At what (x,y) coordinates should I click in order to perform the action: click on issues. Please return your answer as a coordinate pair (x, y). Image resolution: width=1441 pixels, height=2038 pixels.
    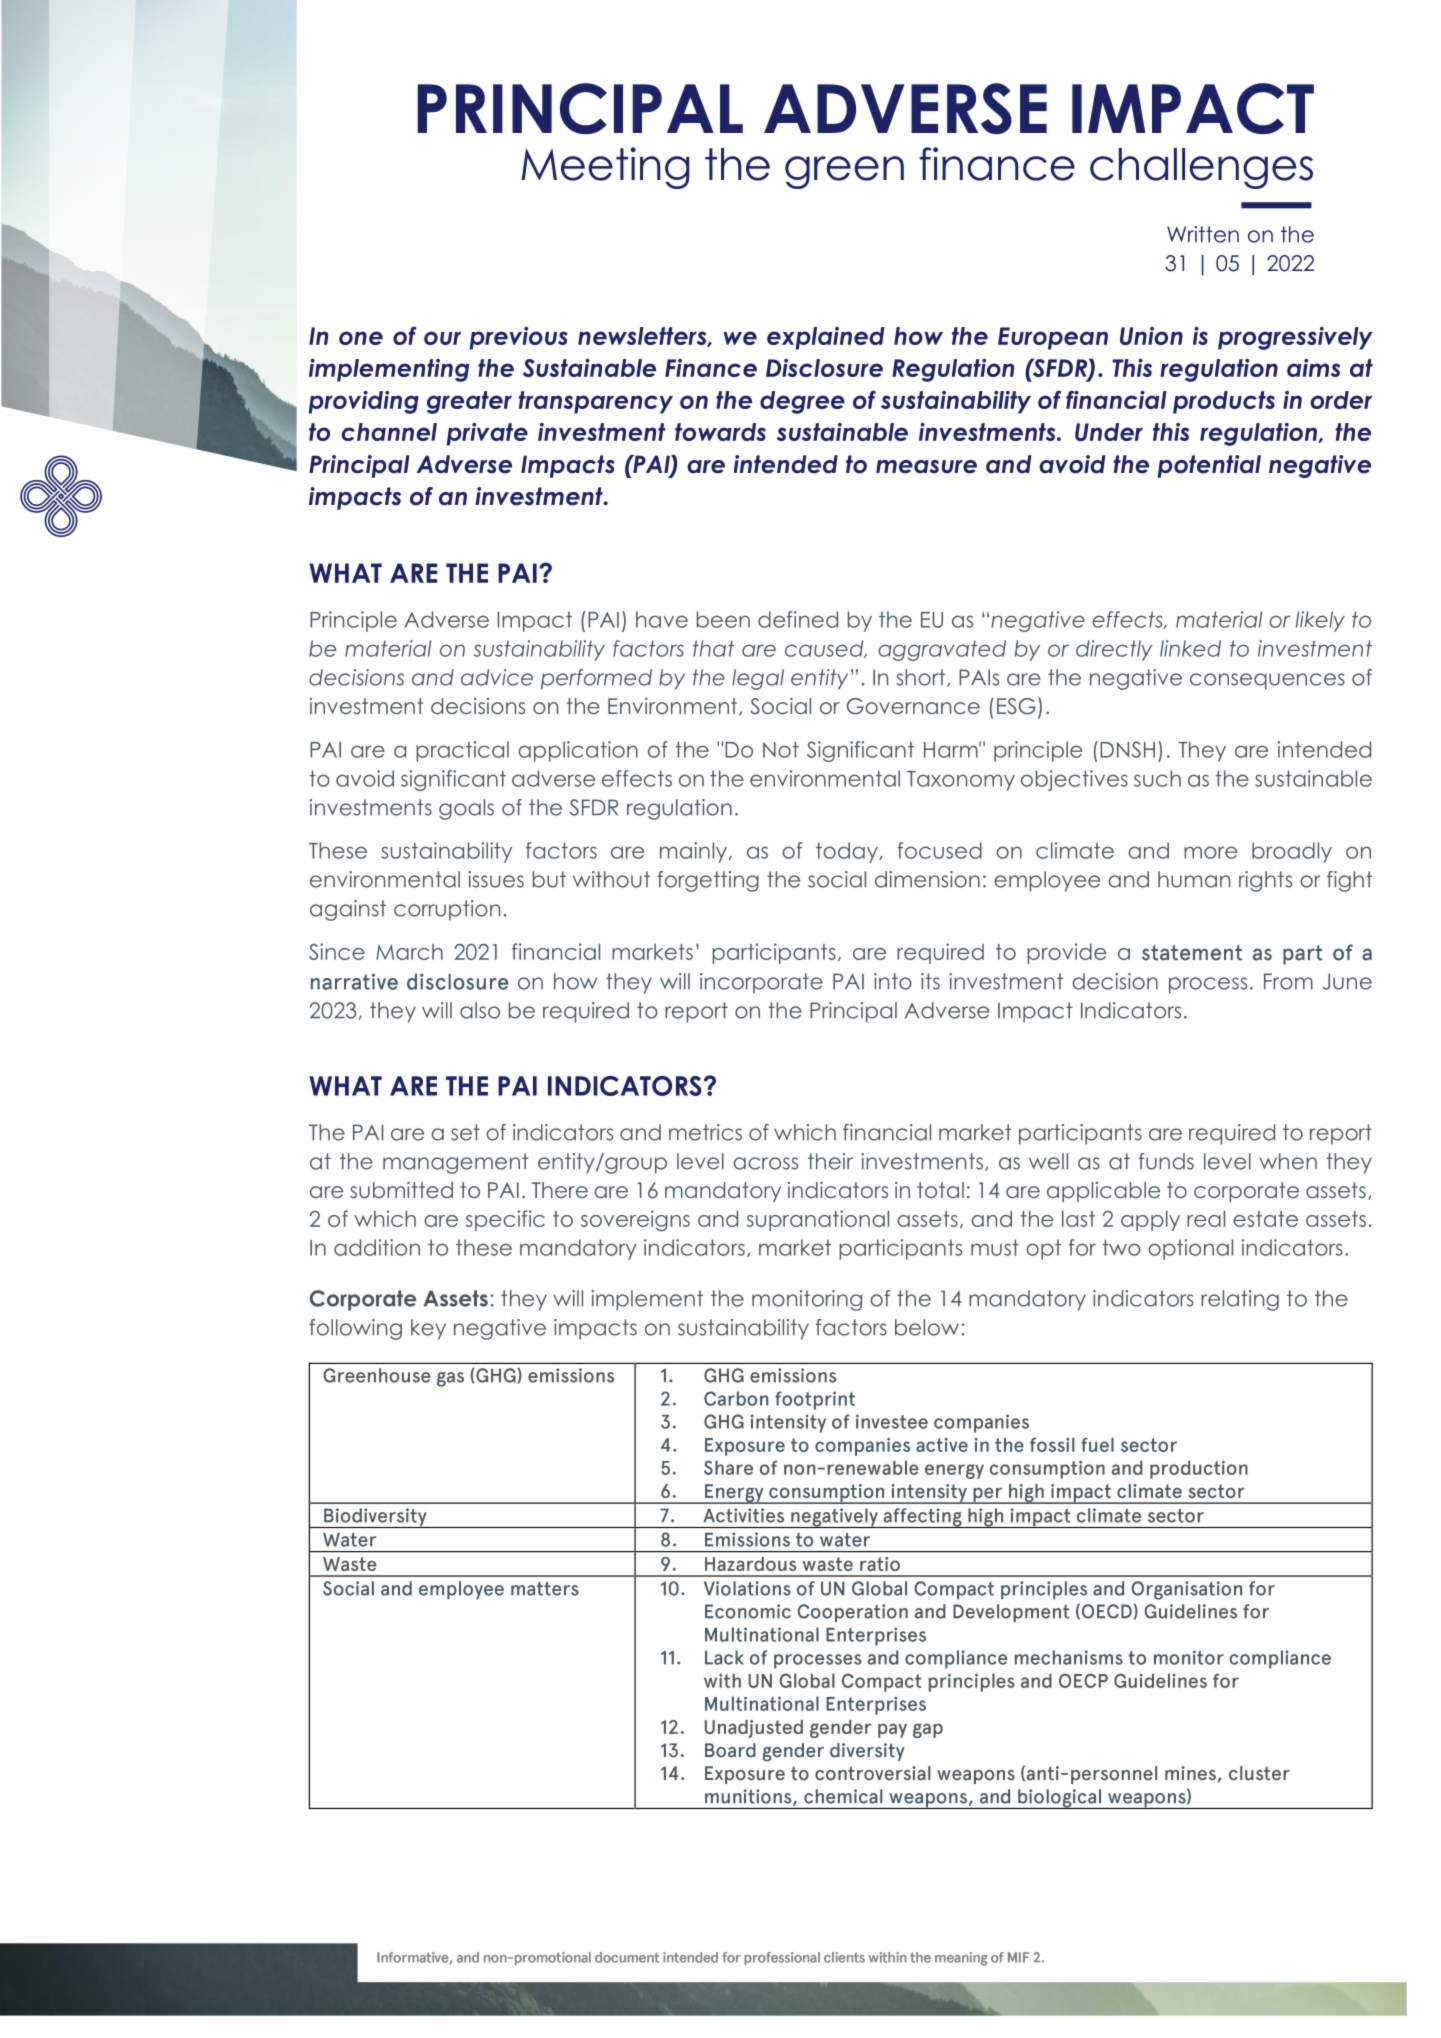
    Looking at the image, I should click on (496, 879).
